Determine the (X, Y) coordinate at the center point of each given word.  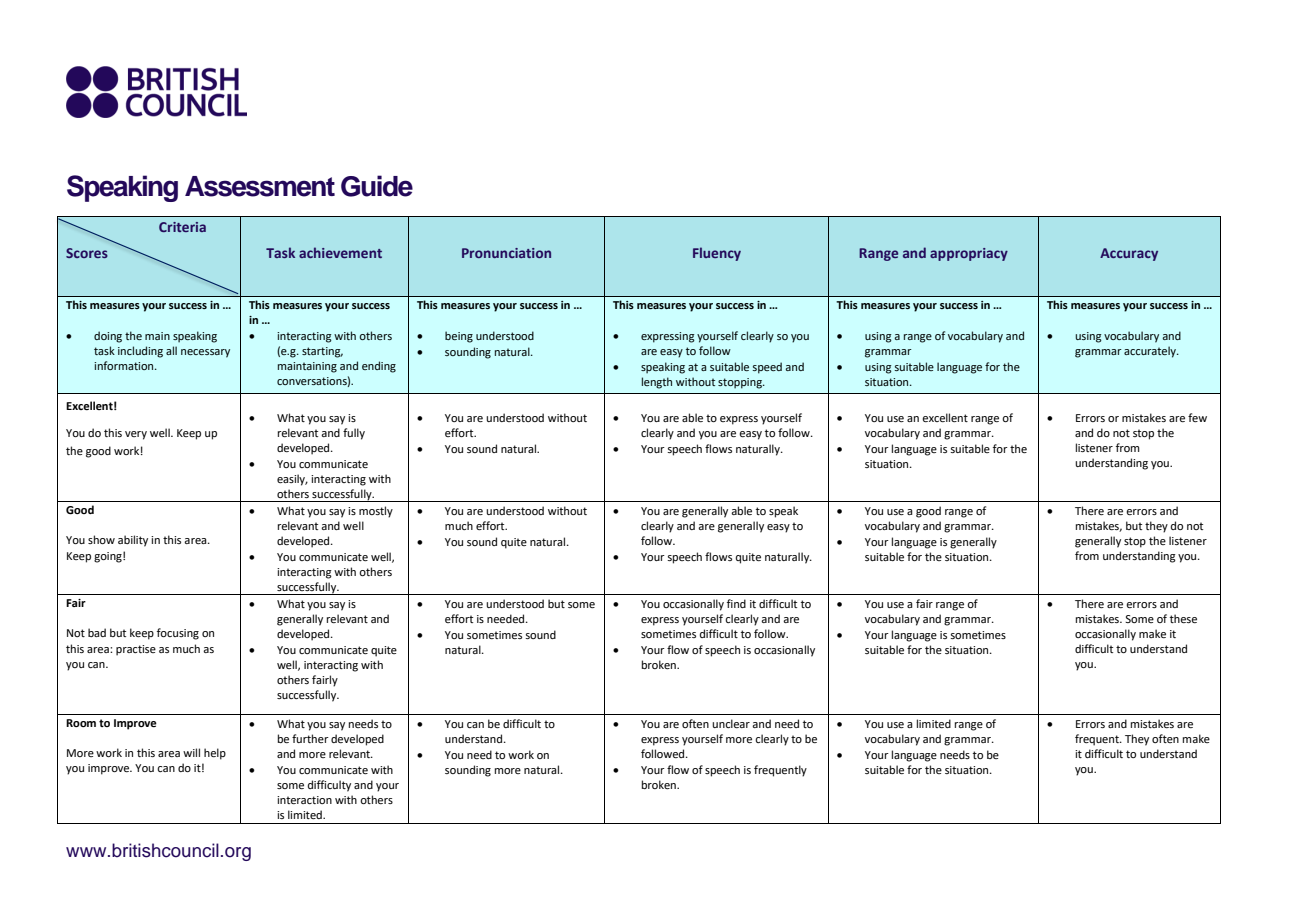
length (657, 383)
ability (133, 541)
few (1197, 417)
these (1183, 618)
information (125, 365)
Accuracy (1129, 254)
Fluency (717, 254)
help (215, 754)
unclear (731, 723)
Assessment (260, 186)
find (736, 603)
